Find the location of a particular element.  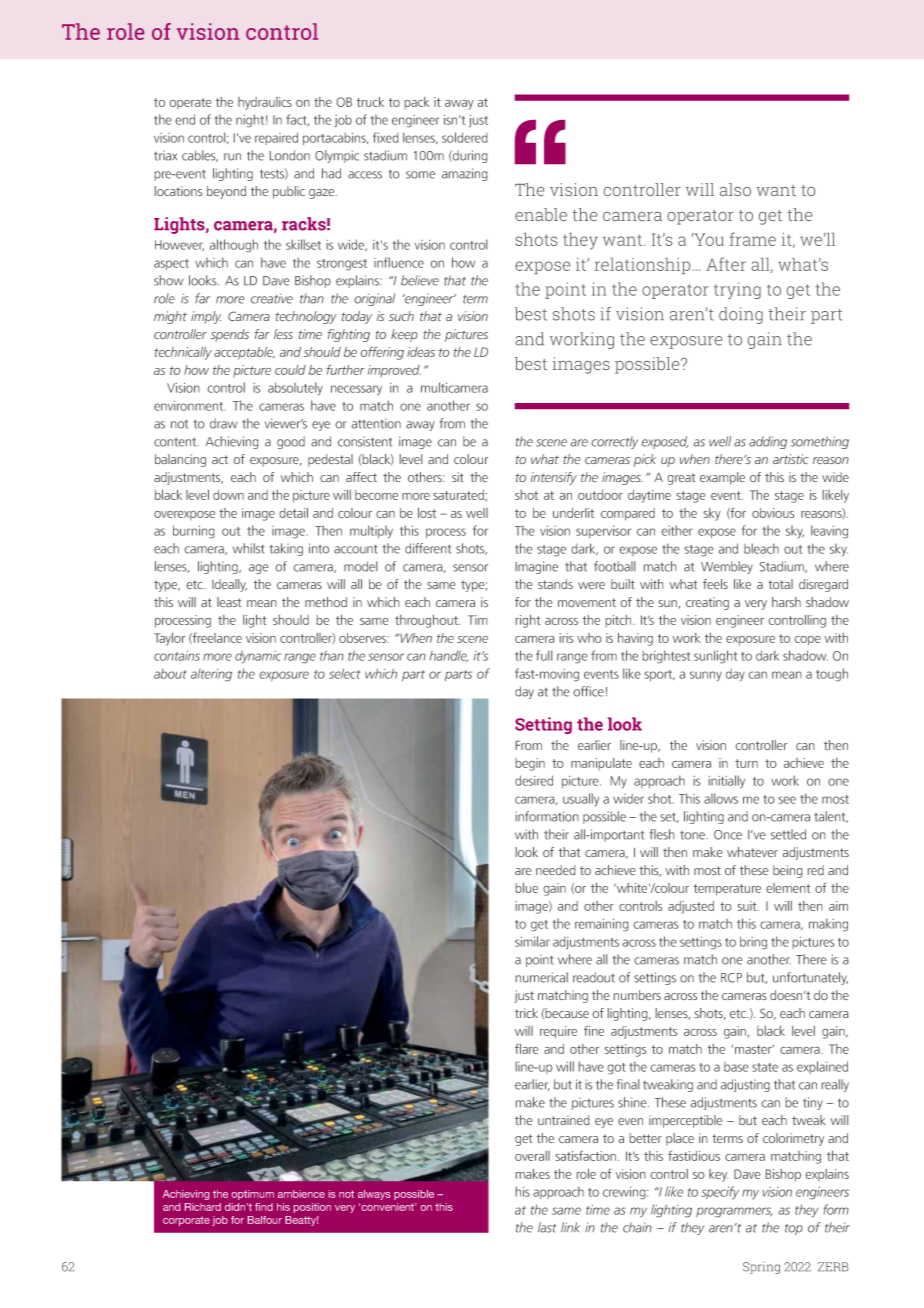

overall is located at coordinates (532, 1156).
